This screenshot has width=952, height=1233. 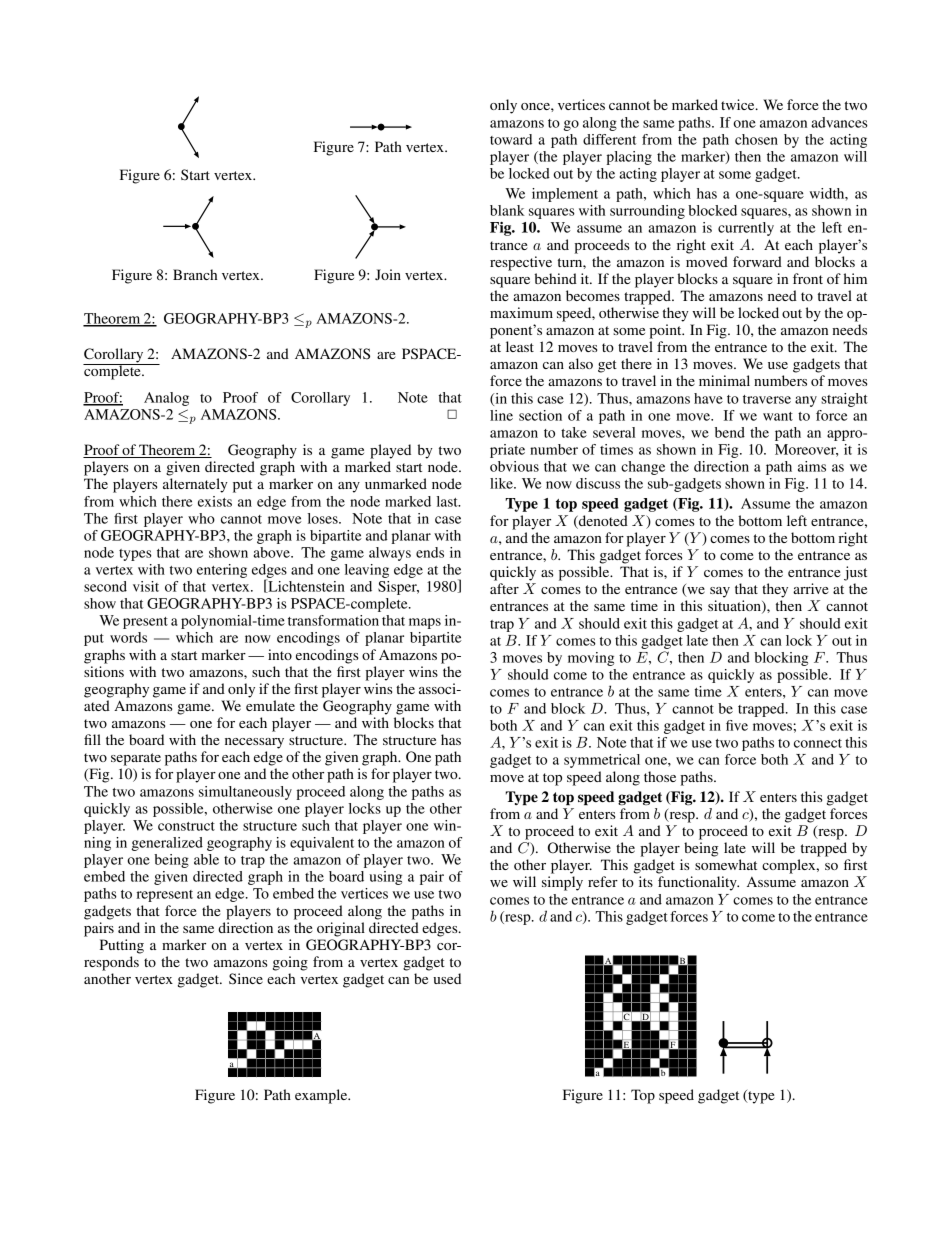 What do you see at coordinates (166, 399) in the screenshot?
I see `Analog` at bounding box center [166, 399].
